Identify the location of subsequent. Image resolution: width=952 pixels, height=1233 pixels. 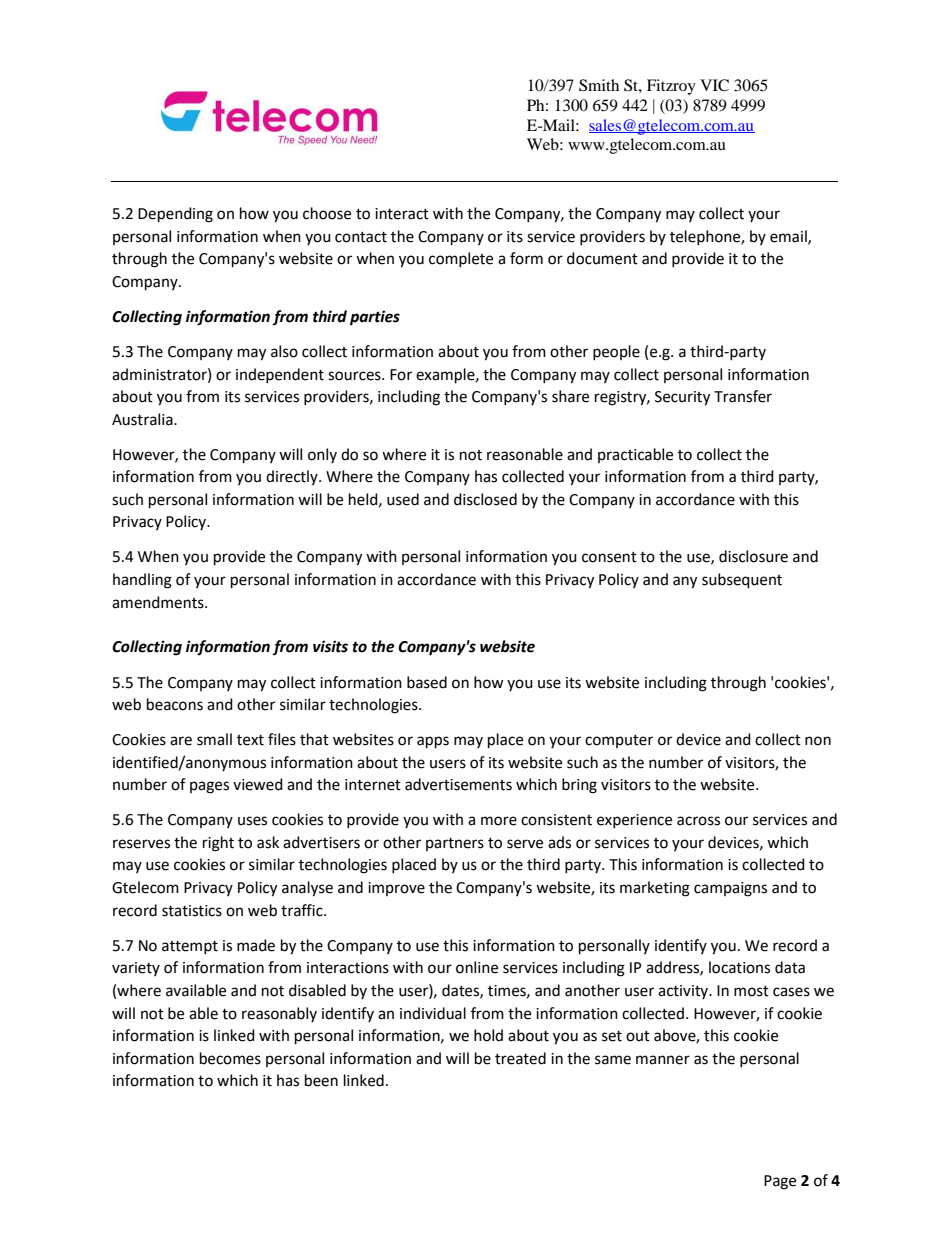
(742, 581).
